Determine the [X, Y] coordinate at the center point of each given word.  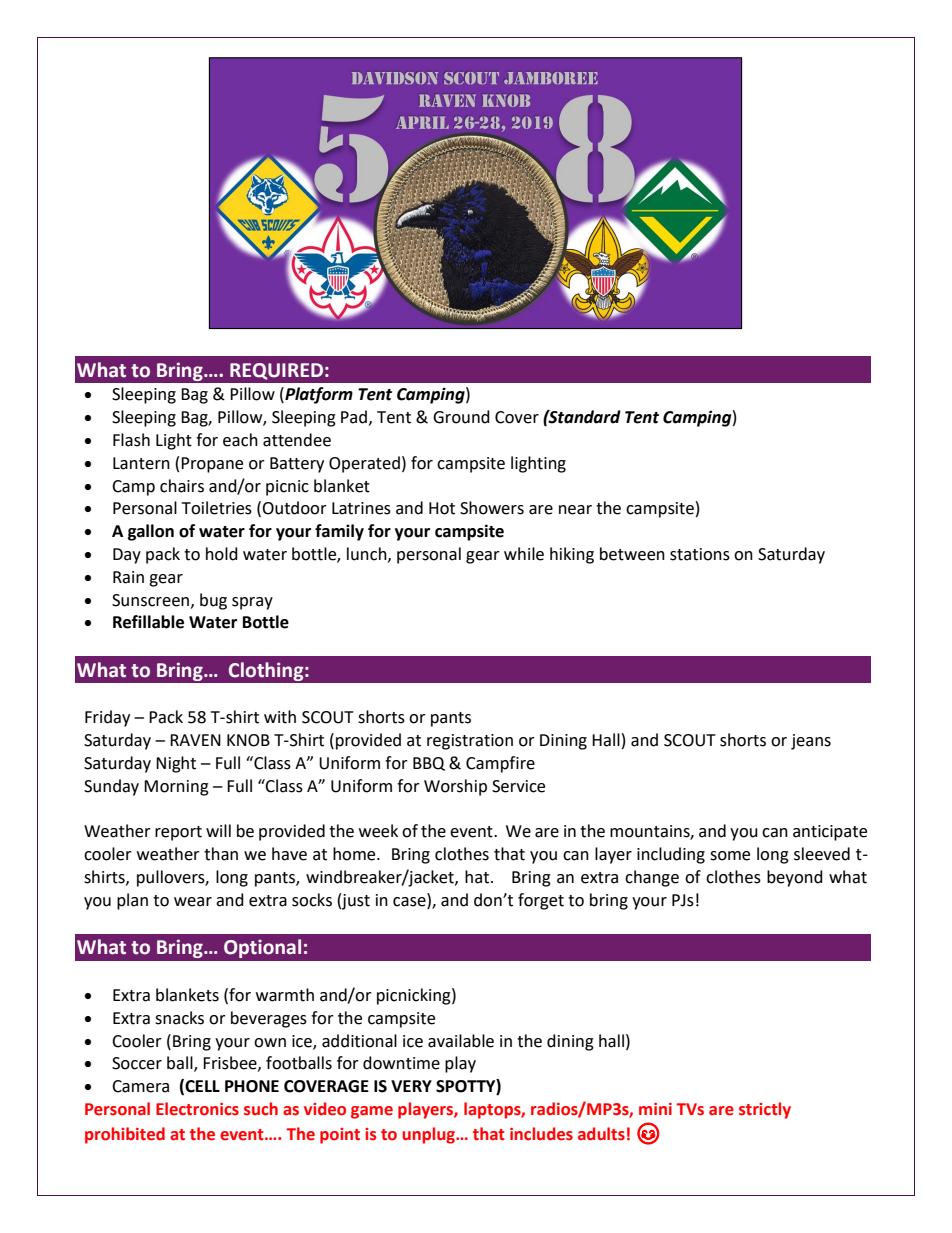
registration [470, 742]
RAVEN [195, 740]
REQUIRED [276, 371]
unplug [429, 1135]
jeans [811, 742]
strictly [765, 1110]
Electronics [197, 1109]
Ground [461, 417]
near [575, 510]
